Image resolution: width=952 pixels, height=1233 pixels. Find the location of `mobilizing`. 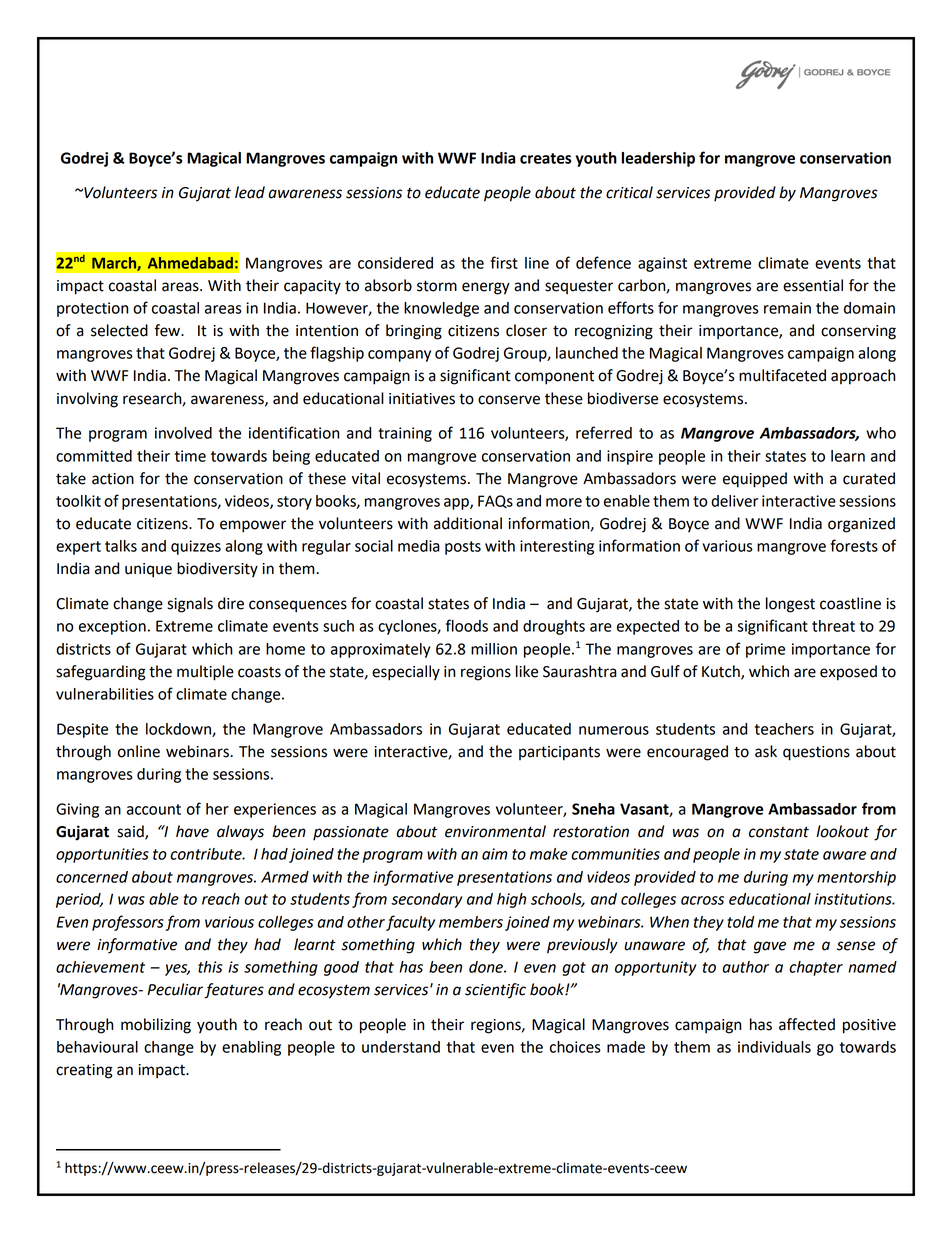

mobilizing is located at coordinates (156, 1026).
